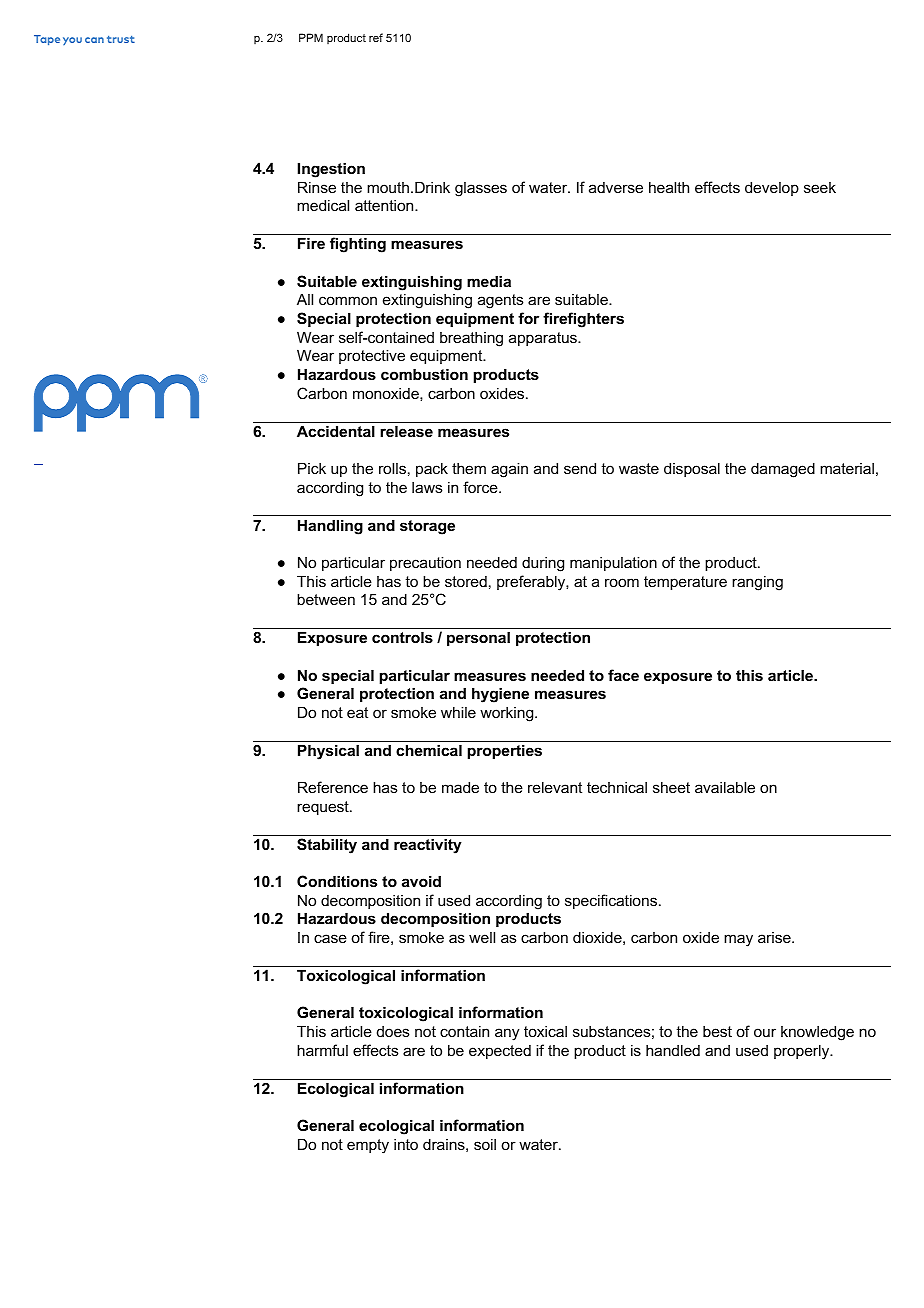  What do you see at coordinates (326, 599) in the screenshot?
I see `between` at bounding box center [326, 599].
